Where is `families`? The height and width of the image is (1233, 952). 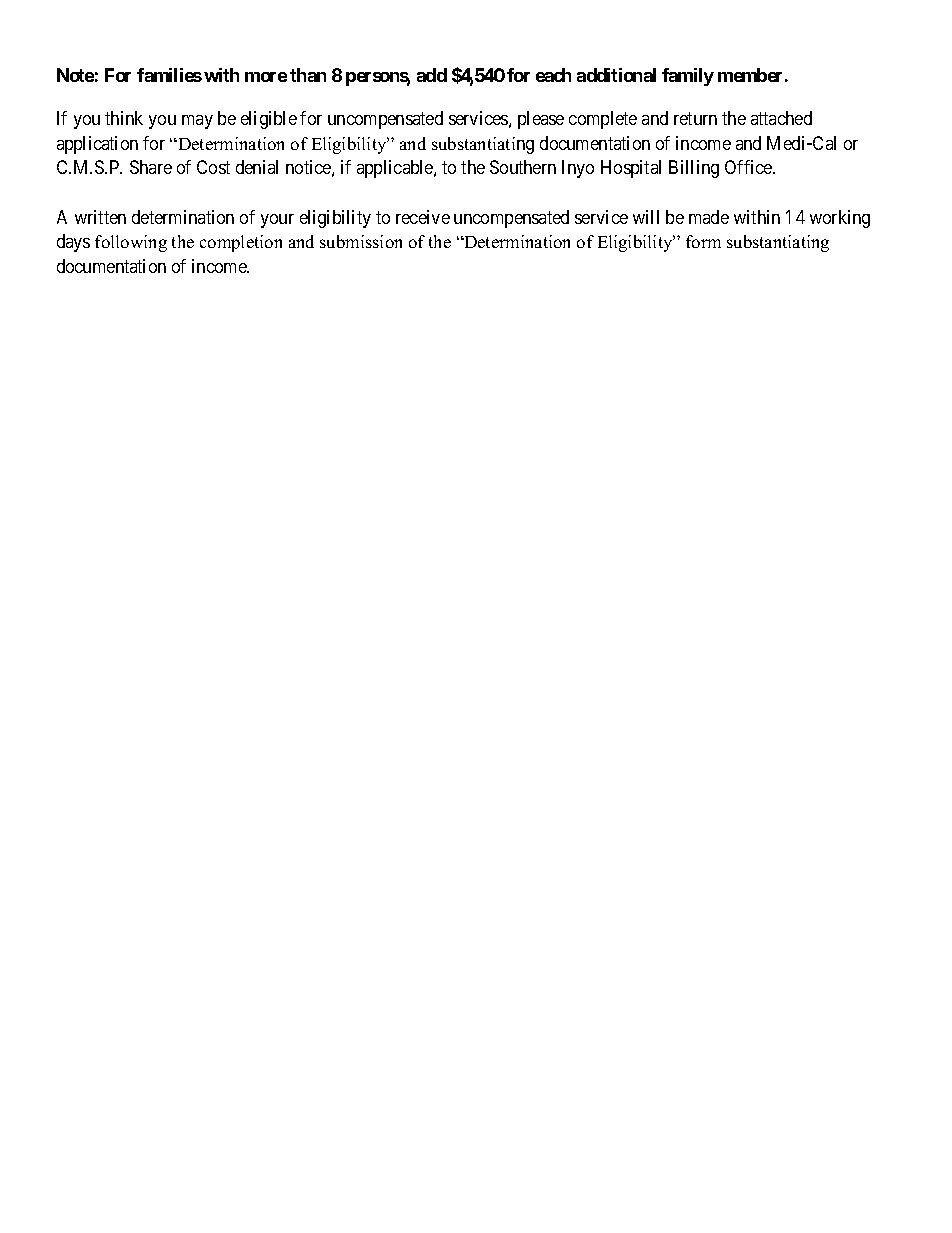 families is located at coordinates (169, 75).
